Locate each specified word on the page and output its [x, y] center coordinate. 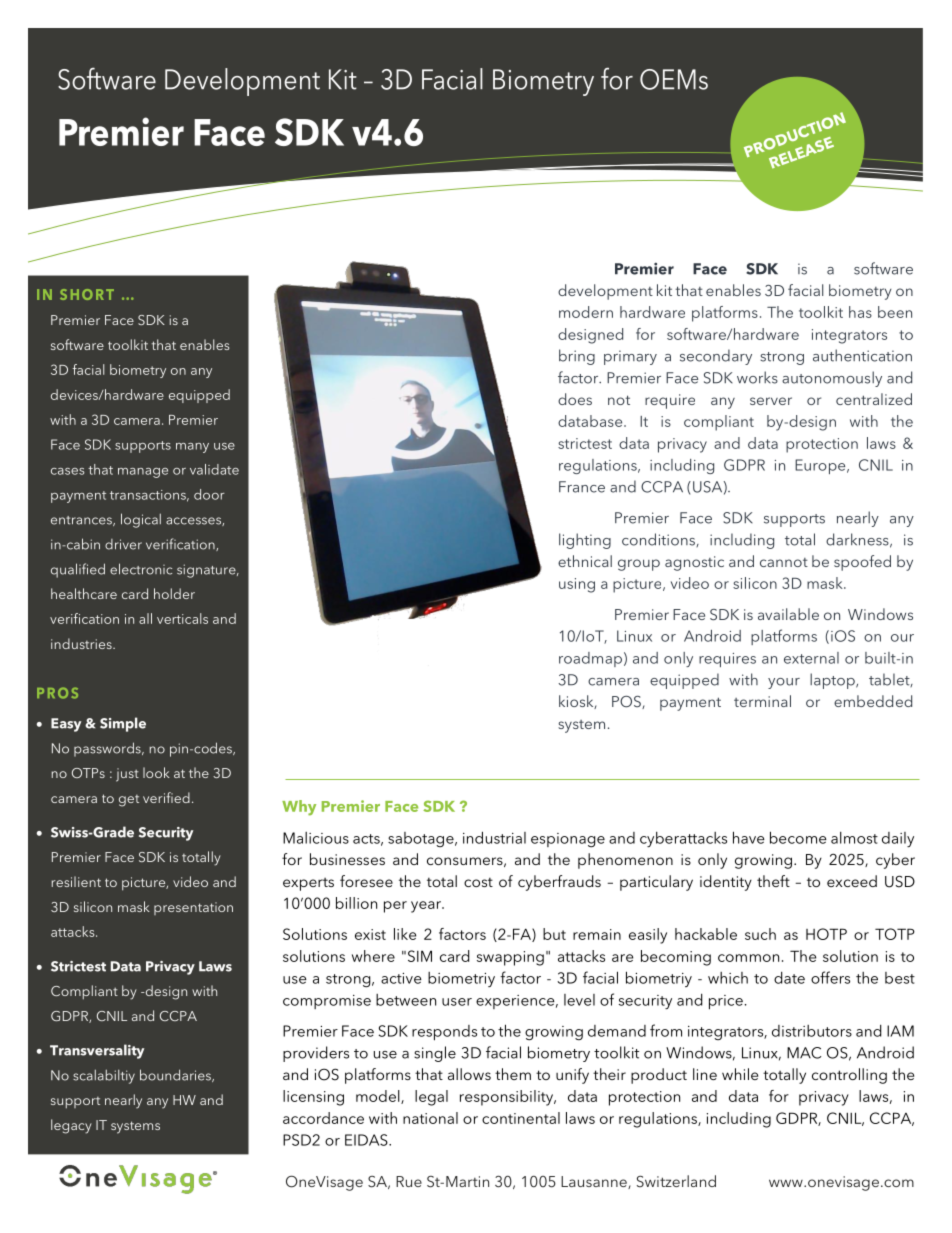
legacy [71, 1126]
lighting [585, 541]
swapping [510, 958]
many [192, 448]
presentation [193, 908]
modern [586, 312]
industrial [494, 837]
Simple [123, 724]
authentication [862, 355]
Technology [549, 82]
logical [141, 520]
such [760, 934]
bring [577, 357]
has [860, 312]
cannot [784, 562]
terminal [762, 701]
